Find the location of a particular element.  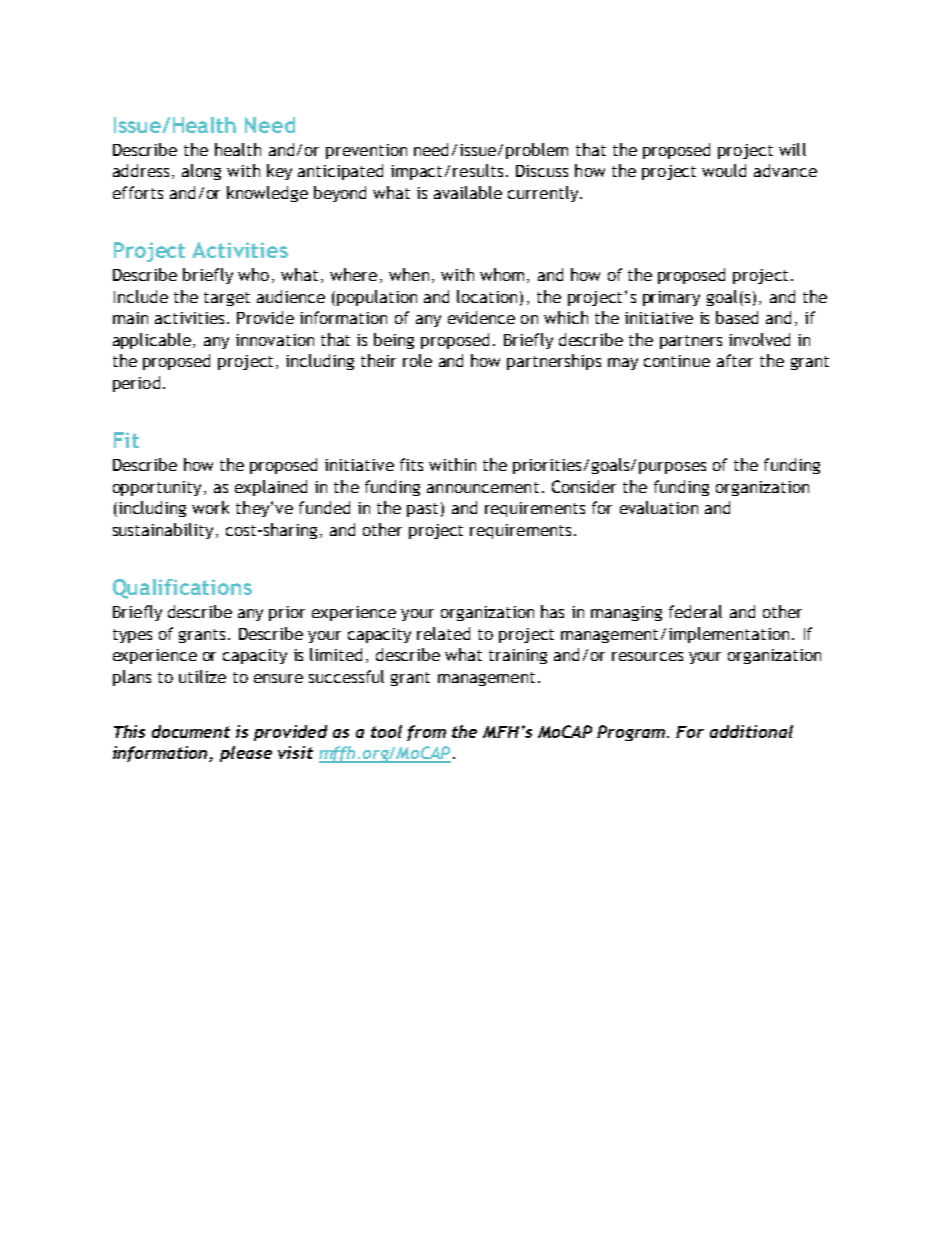

evaluation is located at coordinates (659, 507).
